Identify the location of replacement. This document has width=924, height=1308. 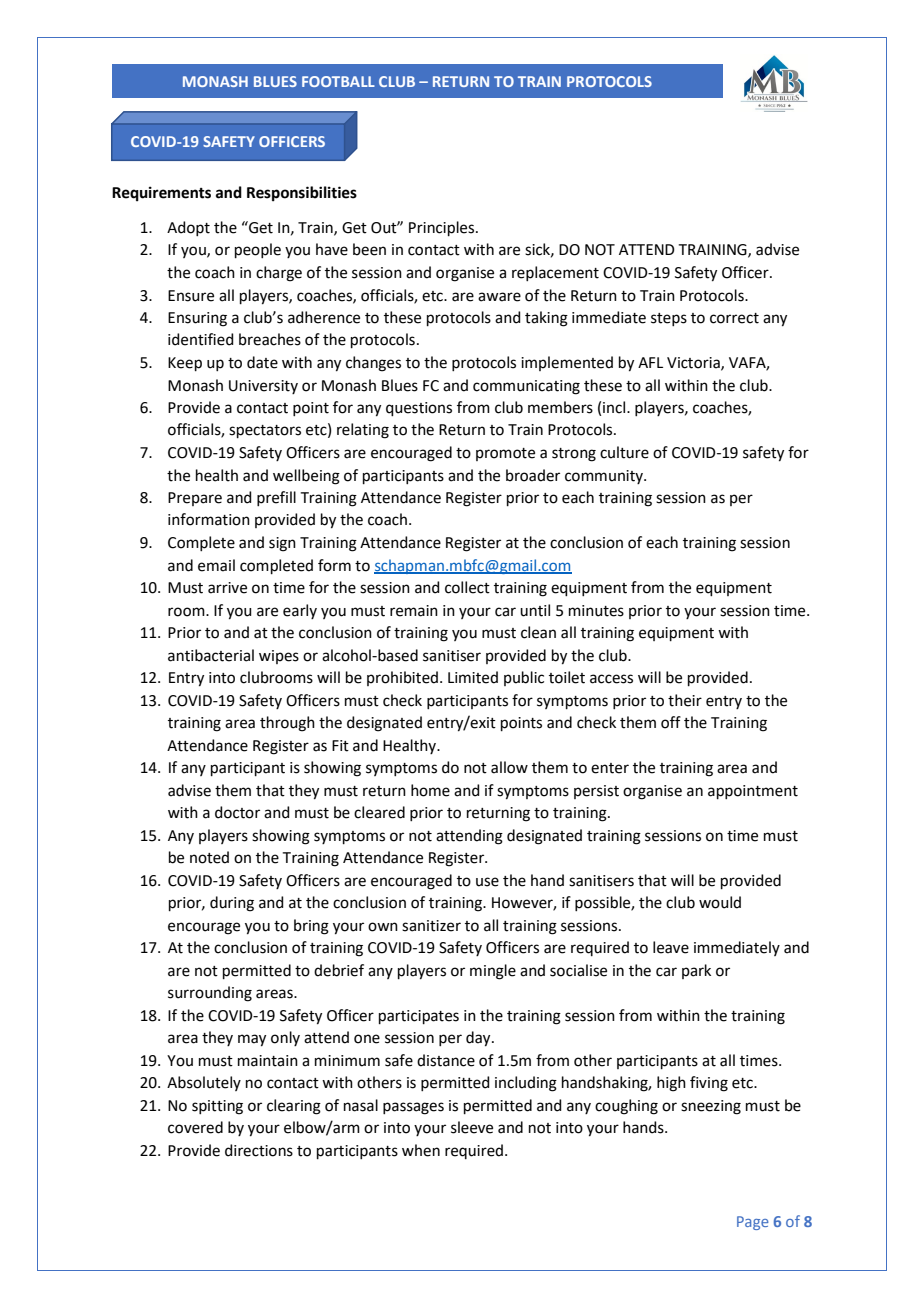
(555, 273).
